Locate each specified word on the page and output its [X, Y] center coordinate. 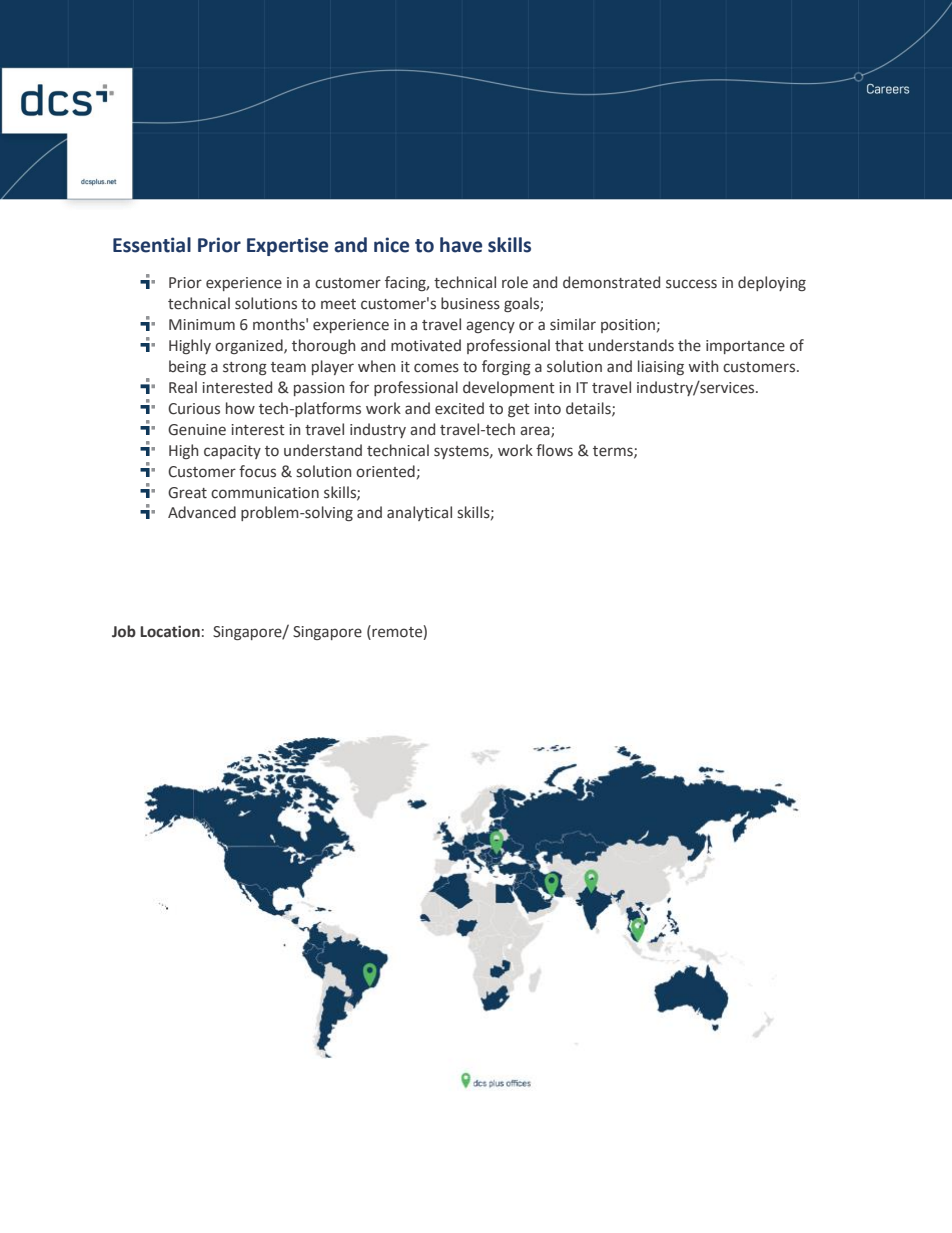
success [691, 284]
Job [124, 631]
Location [170, 631]
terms [614, 452]
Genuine [197, 430]
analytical [419, 513]
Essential [152, 245]
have [461, 245]
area [536, 431]
